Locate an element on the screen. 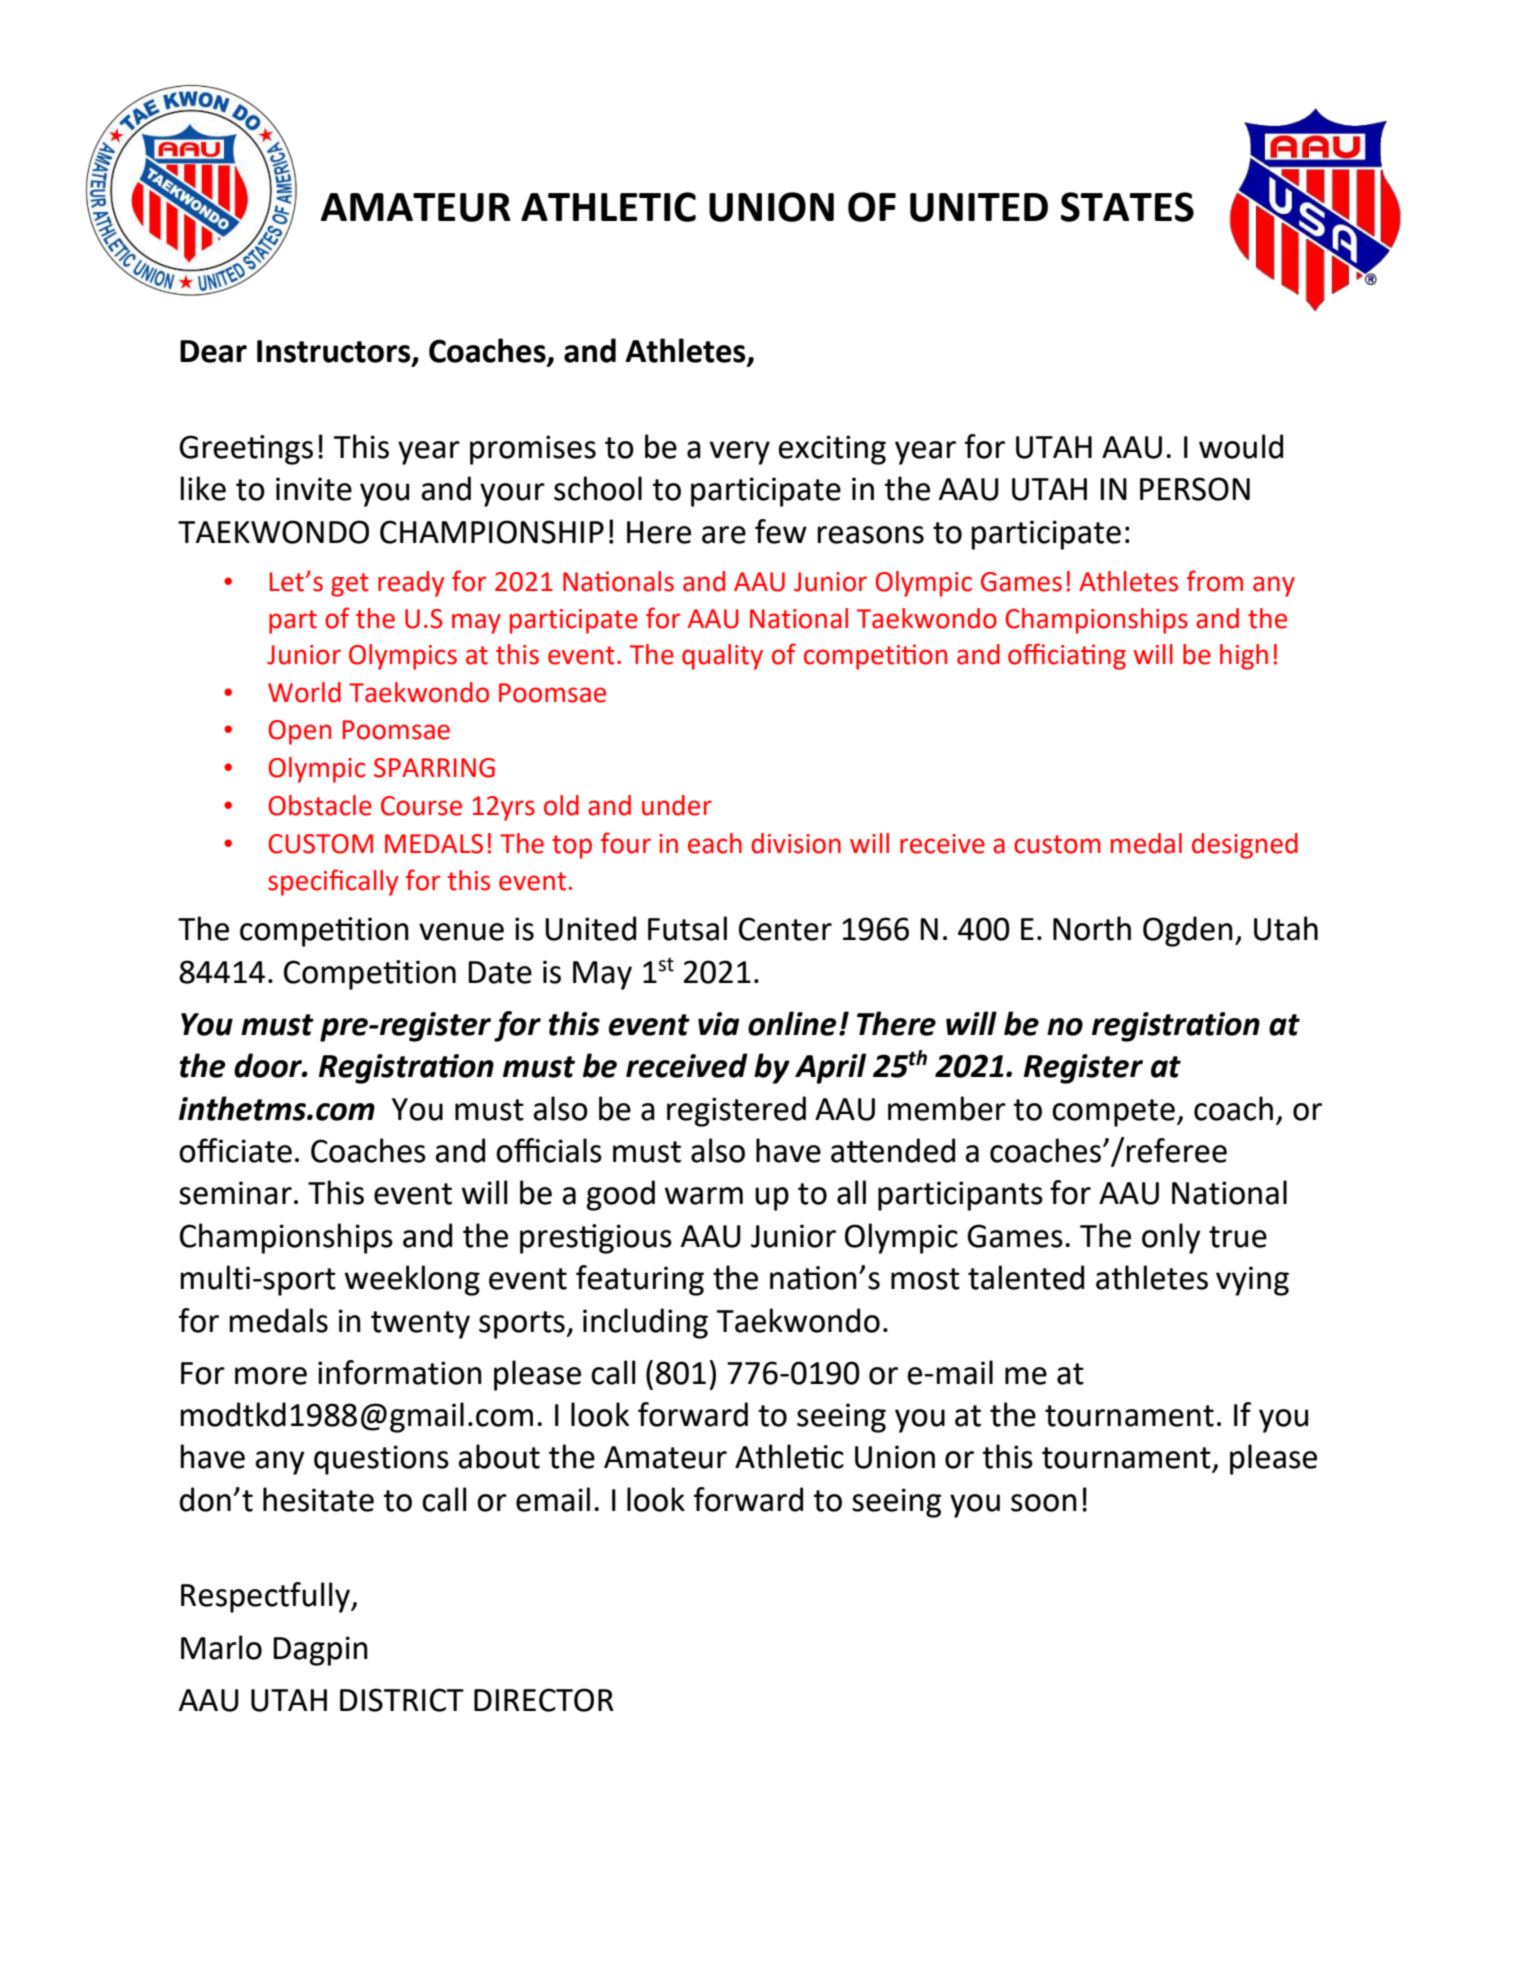 Image resolution: width=1516 pixels, height=1962 pixels. Instructors is located at coordinates (335, 352).
